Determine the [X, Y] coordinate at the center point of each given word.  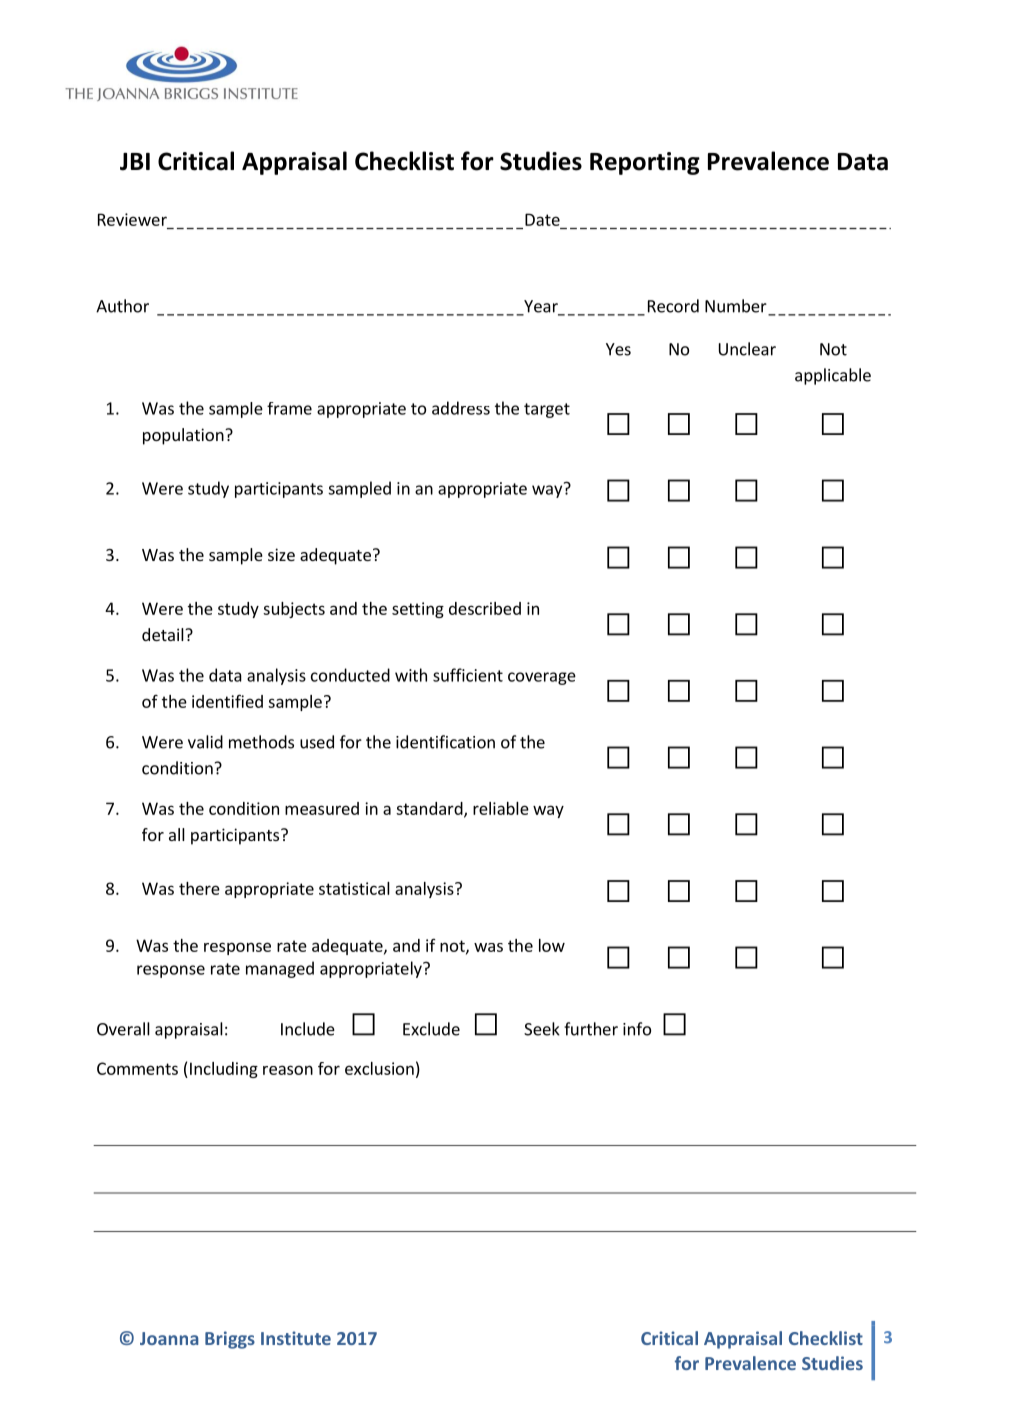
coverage [542, 678]
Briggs [230, 1340]
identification [445, 742]
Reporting [645, 163]
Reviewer [132, 219]
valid [205, 742]
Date [542, 219]
